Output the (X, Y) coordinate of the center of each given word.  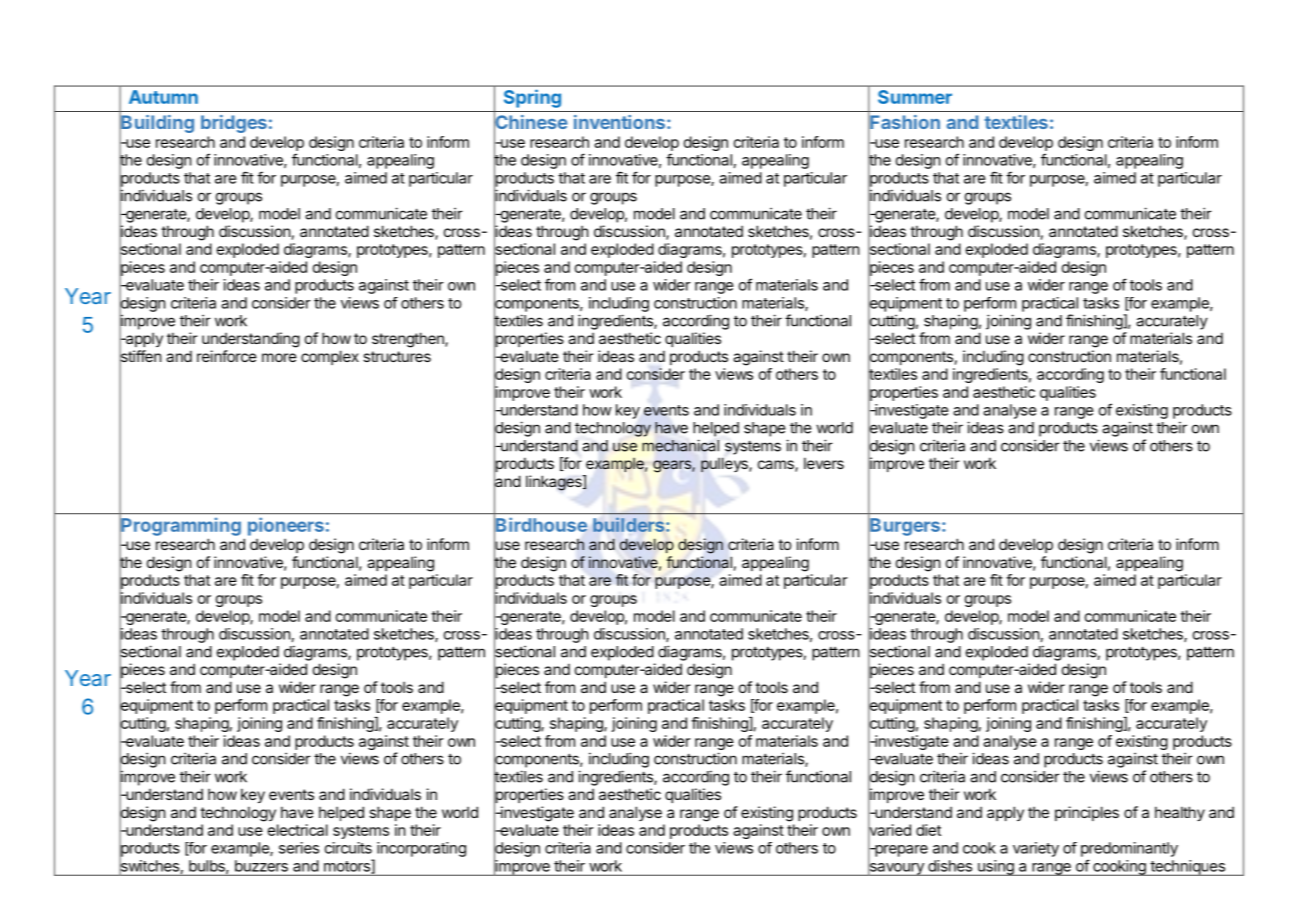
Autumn (163, 97)
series (299, 848)
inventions (619, 122)
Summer (915, 97)
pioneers (286, 526)
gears (673, 466)
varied (889, 830)
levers (824, 463)
